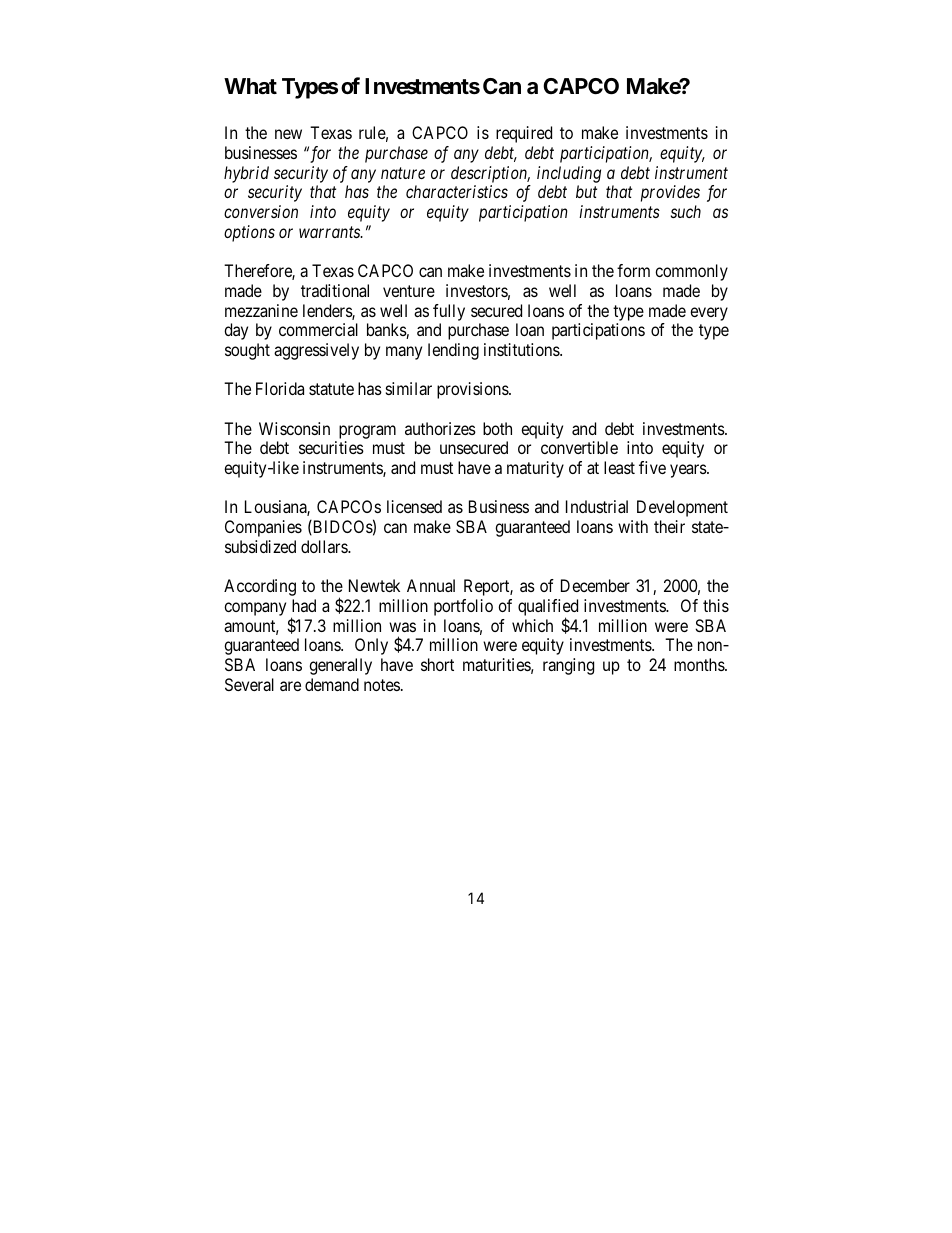  What do you see at coordinates (249, 233) in the image?
I see `options` at bounding box center [249, 233].
